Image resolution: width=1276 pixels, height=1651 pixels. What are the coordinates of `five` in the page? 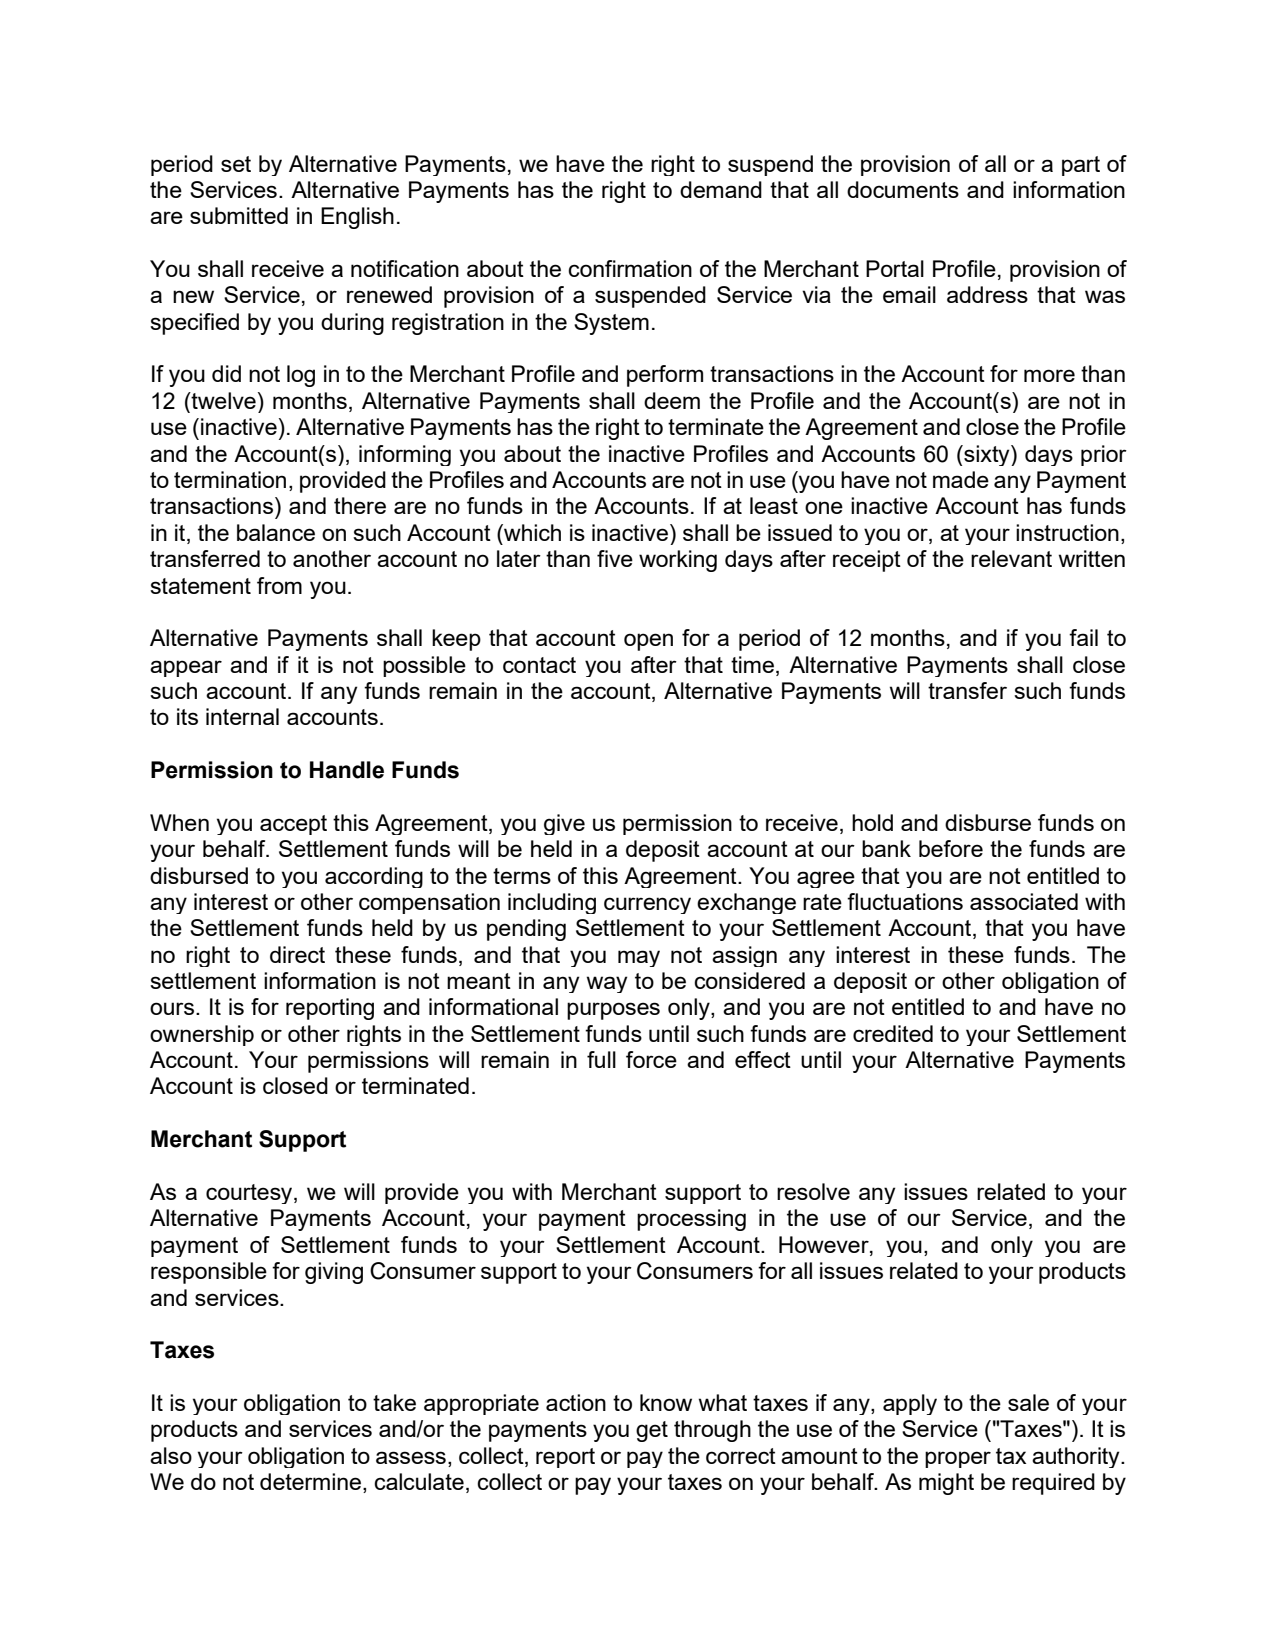 It's located at (615, 558).
